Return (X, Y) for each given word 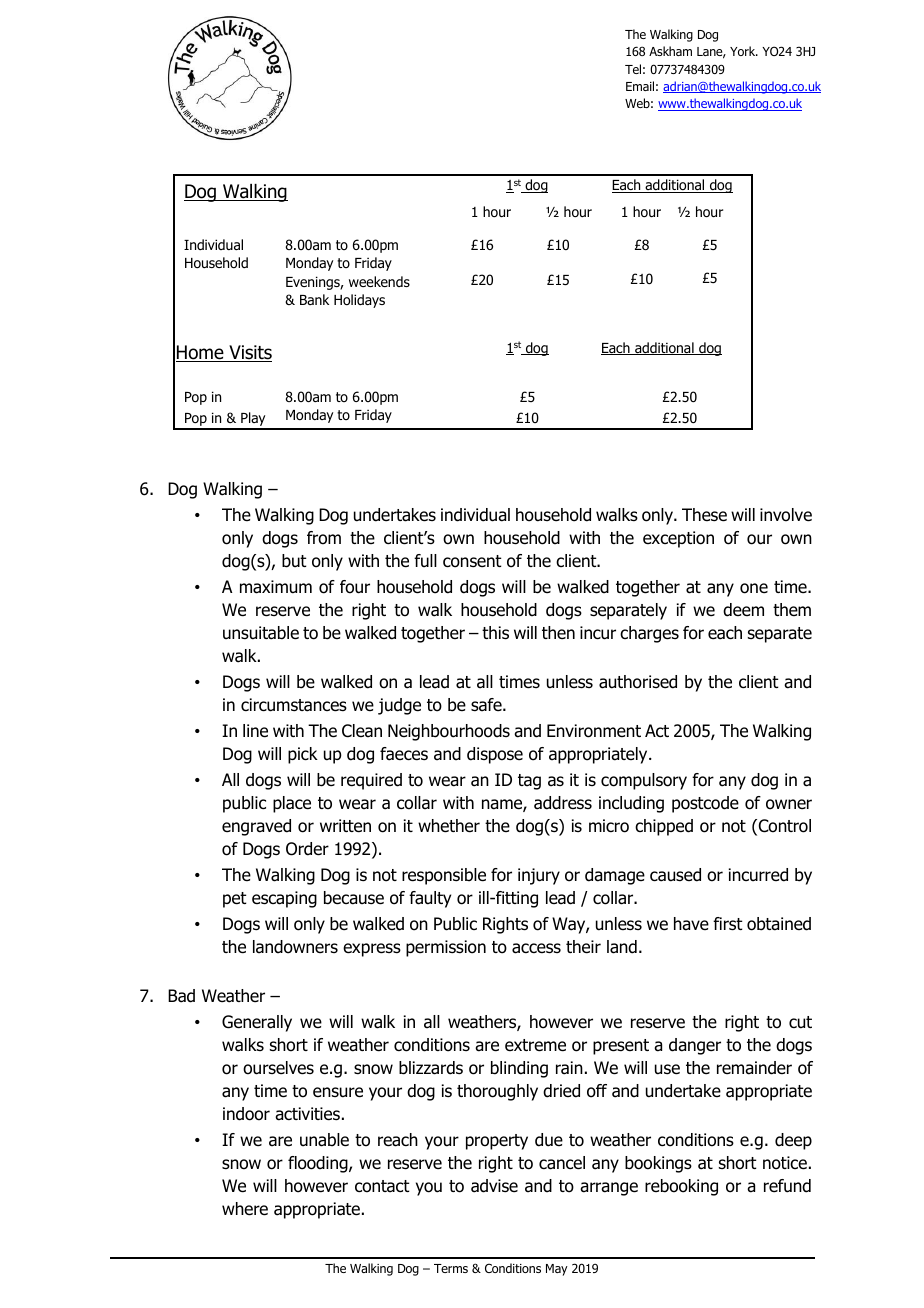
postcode (705, 804)
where (245, 1209)
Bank (314, 299)
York (744, 51)
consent (472, 561)
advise (494, 1186)
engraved (256, 827)
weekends (379, 281)
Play (253, 420)
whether (449, 826)
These (704, 515)
